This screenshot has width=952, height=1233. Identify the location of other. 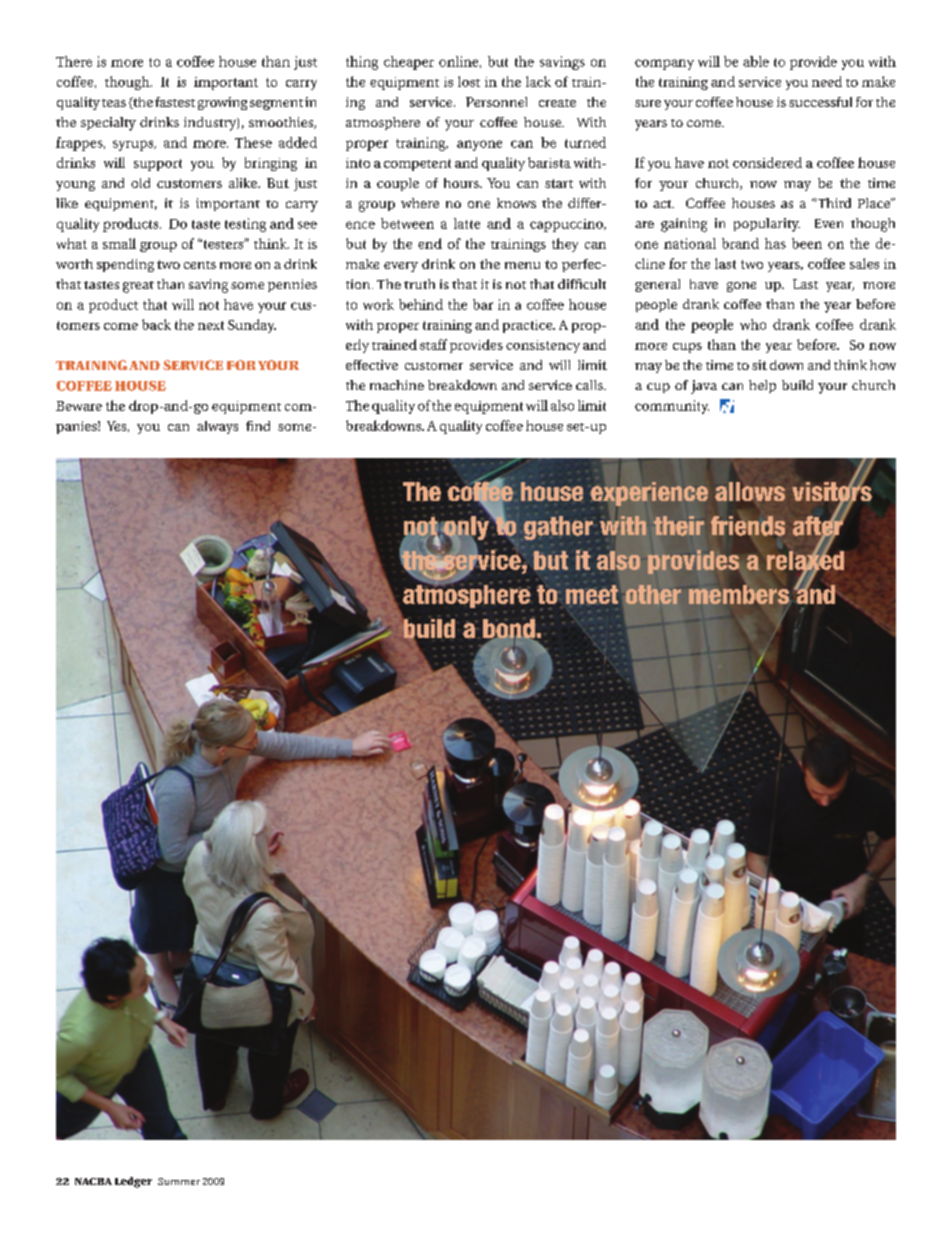
(653, 594).
